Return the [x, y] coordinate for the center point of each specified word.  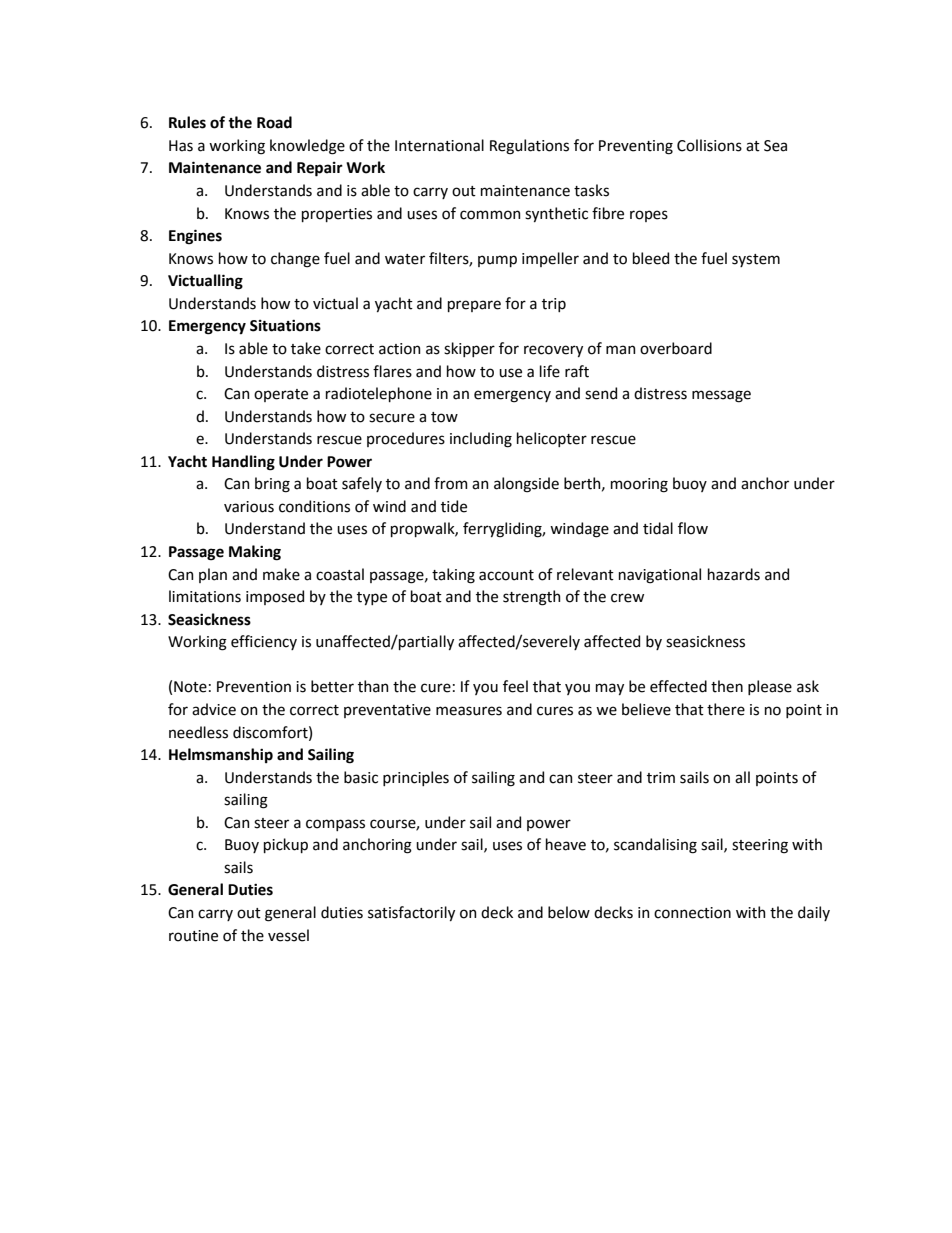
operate [281, 395]
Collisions [709, 145]
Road [274, 122]
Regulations [529, 147]
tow [444, 417]
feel [515, 686]
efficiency [264, 642]
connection [692, 913]
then [727, 686]
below [569, 912]
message [721, 396]
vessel [288, 935]
